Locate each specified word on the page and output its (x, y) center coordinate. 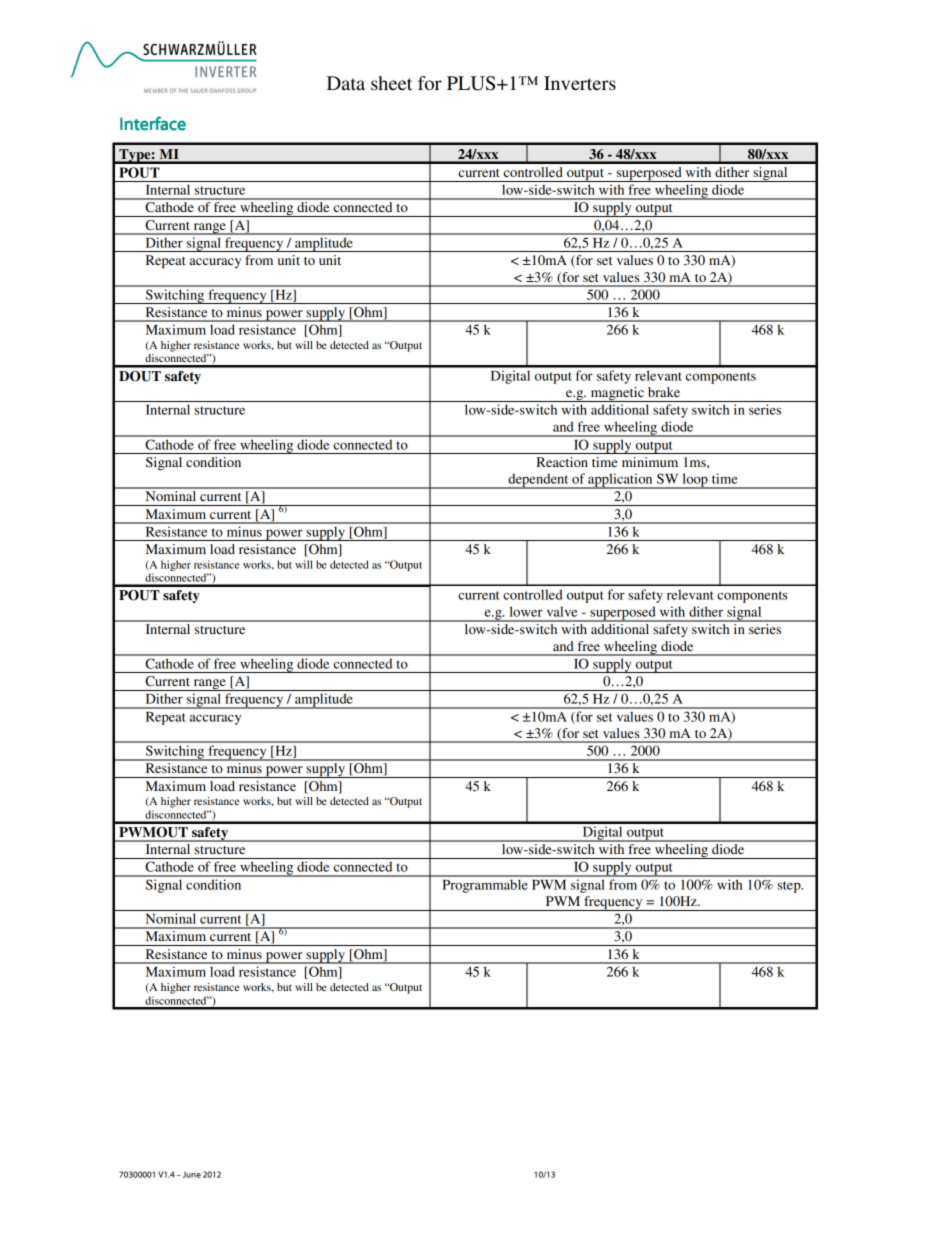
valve (562, 611)
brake (664, 392)
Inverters (580, 83)
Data (346, 83)
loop (695, 481)
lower (526, 611)
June (190, 1175)
